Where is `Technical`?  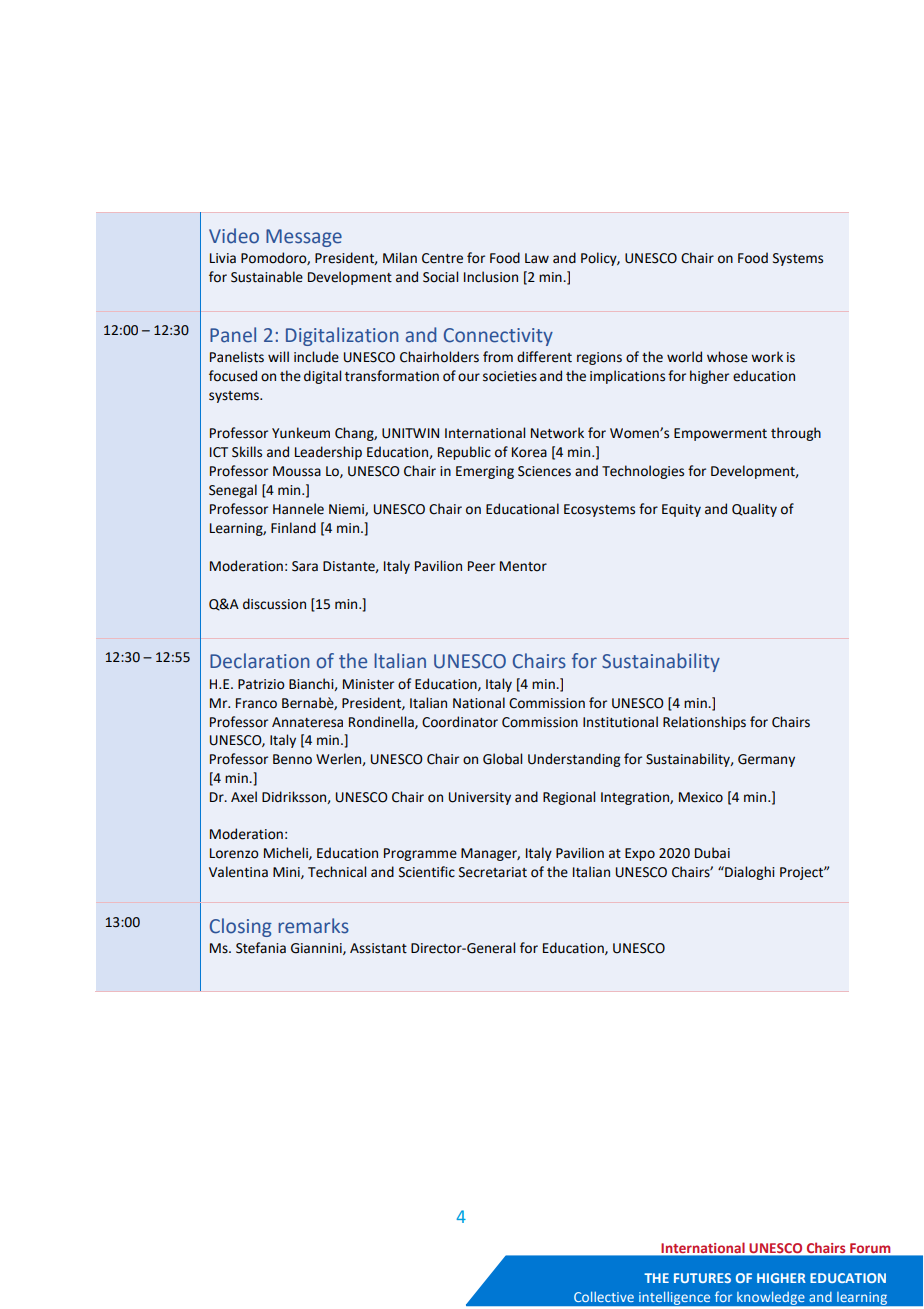
Technical is located at coordinates (337, 872).
